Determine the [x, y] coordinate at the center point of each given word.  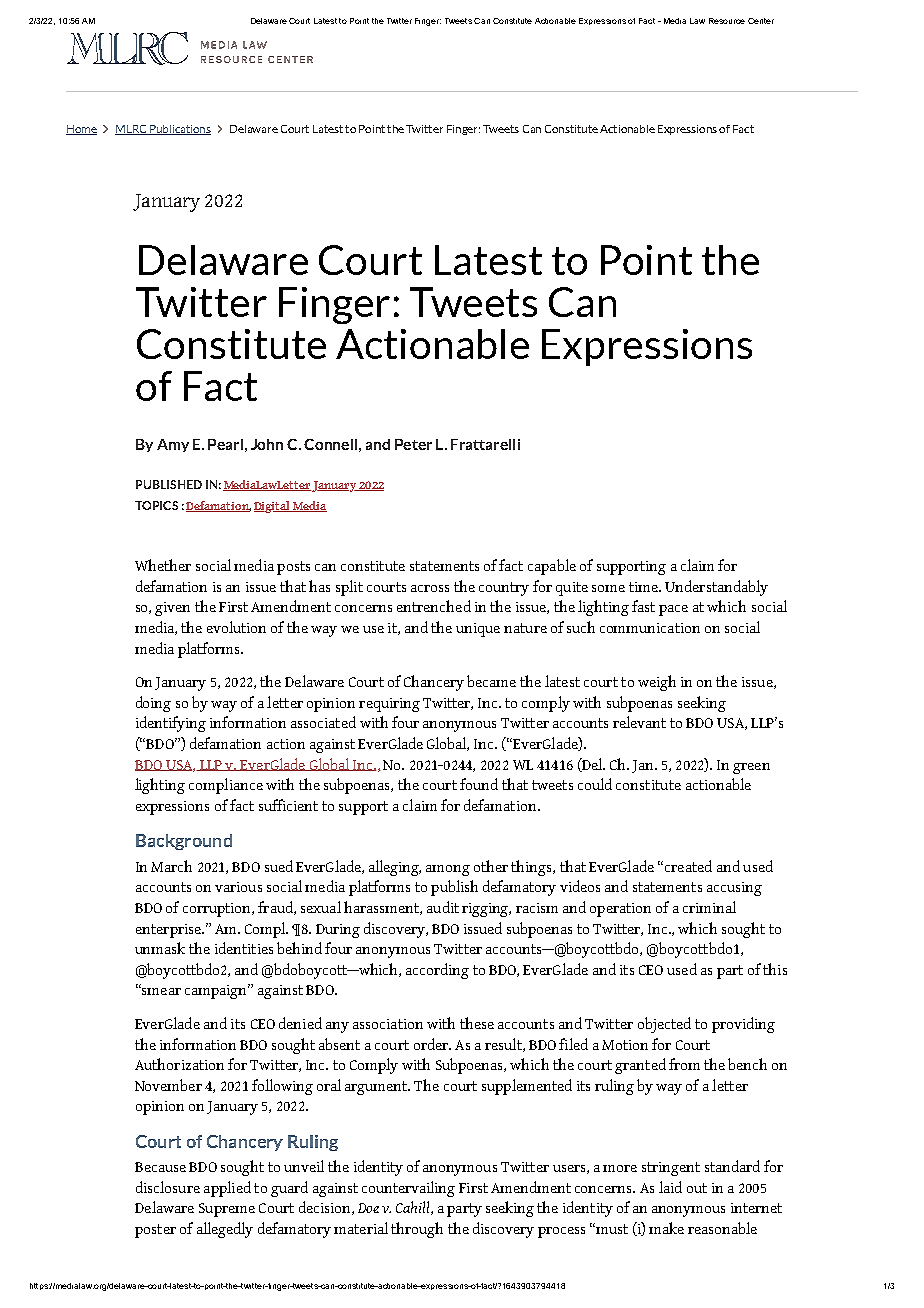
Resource [727, 21]
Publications [179, 130]
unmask [160, 948]
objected [664, 1025]
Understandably [716, 588]
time [644, 587]
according [437, 971]
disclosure [168, 1187]
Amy [173, 445]
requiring [389, 705]
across [430, 588]
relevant [639, 722]
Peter [413, 444]
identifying [171, 724]
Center [761, 21]
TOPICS [156, 505]
